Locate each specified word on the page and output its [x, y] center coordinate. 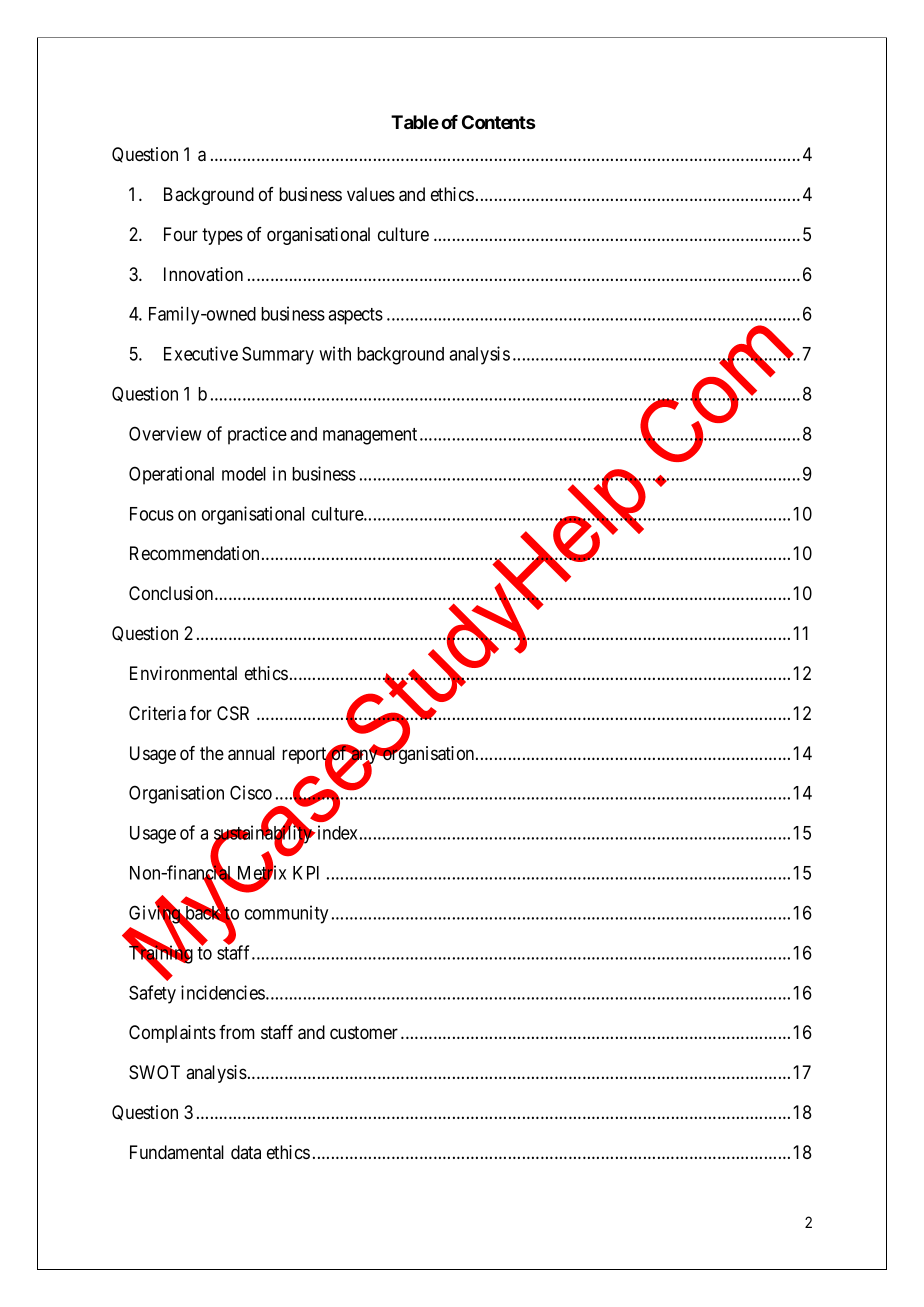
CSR [233, 713]
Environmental [183, 673]
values [371, 194]
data [246, 1152]
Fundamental [177, 1152]
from [237, 1032]
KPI [306, 873]
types [222, 236]
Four [181, 234]
